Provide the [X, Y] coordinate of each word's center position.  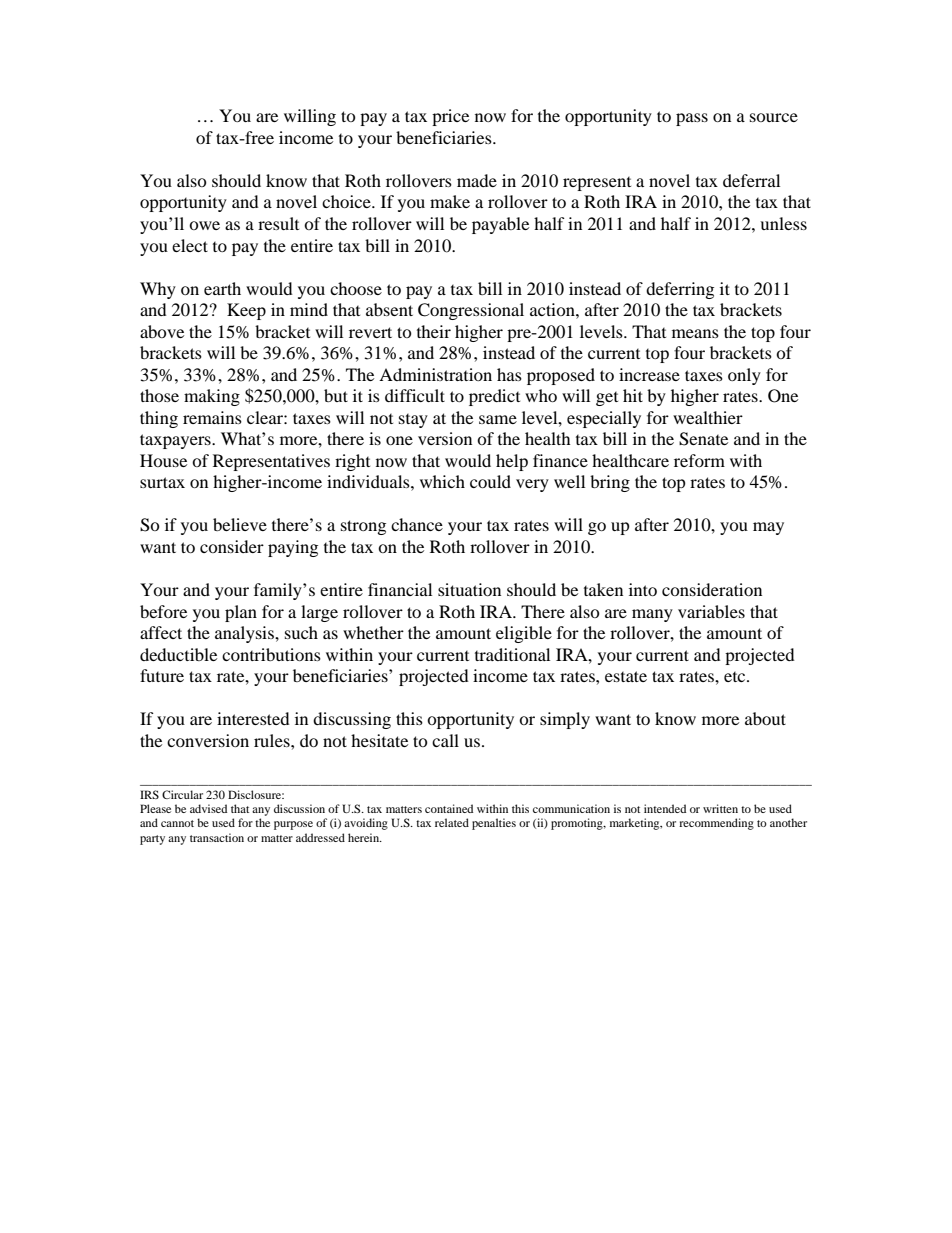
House [163, 460]
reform [699, 460]
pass [692, 119]
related [452, 822]
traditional [512, 654]
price [450, 117]
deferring [680, 290]
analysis [245, 634]
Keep [246, 311]
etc [736, 677]
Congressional [471, 311]
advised [208, 808]
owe [204, 225]
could [490, 481]
